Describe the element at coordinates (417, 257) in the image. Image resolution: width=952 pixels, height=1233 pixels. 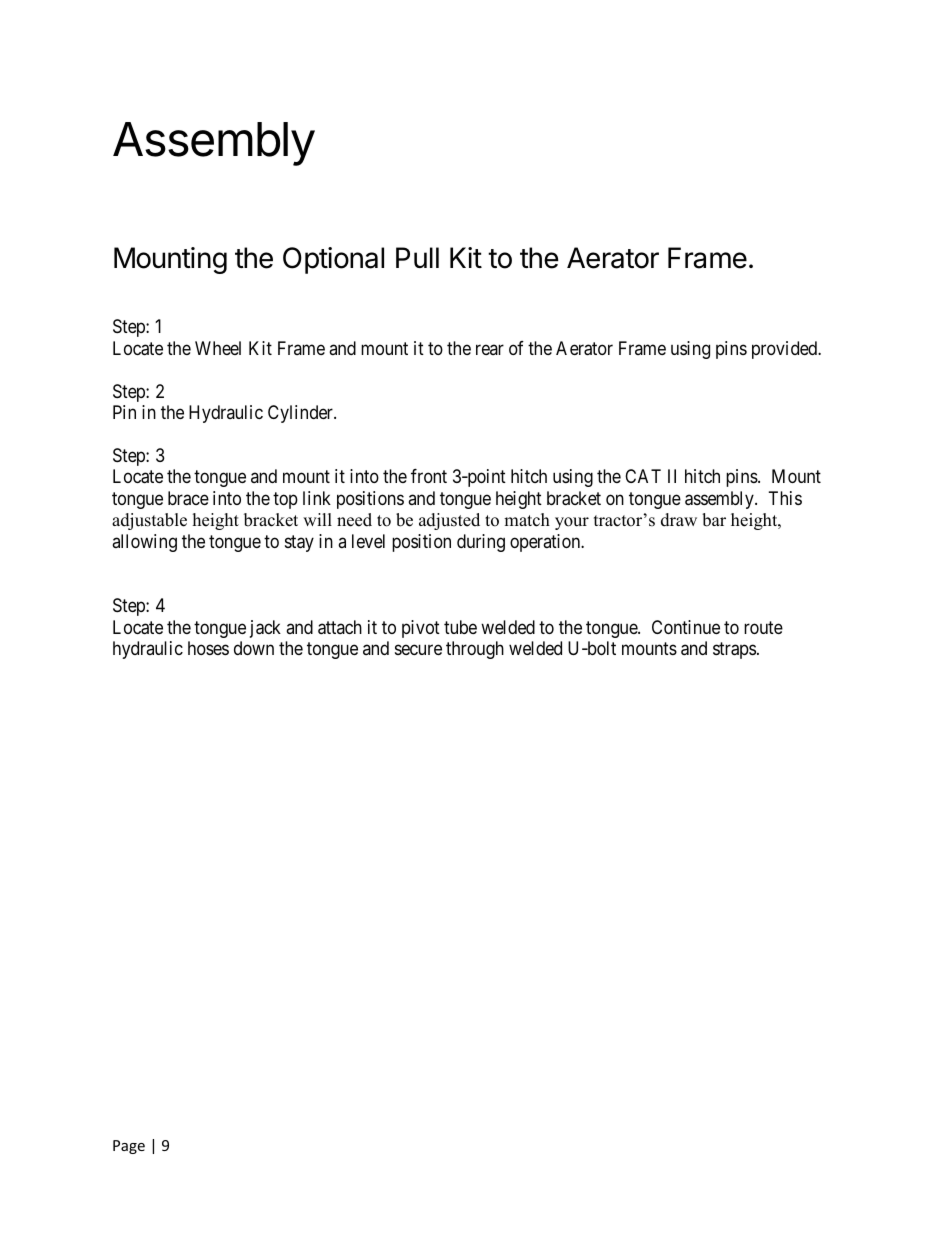
I see `Pull` at that location.
